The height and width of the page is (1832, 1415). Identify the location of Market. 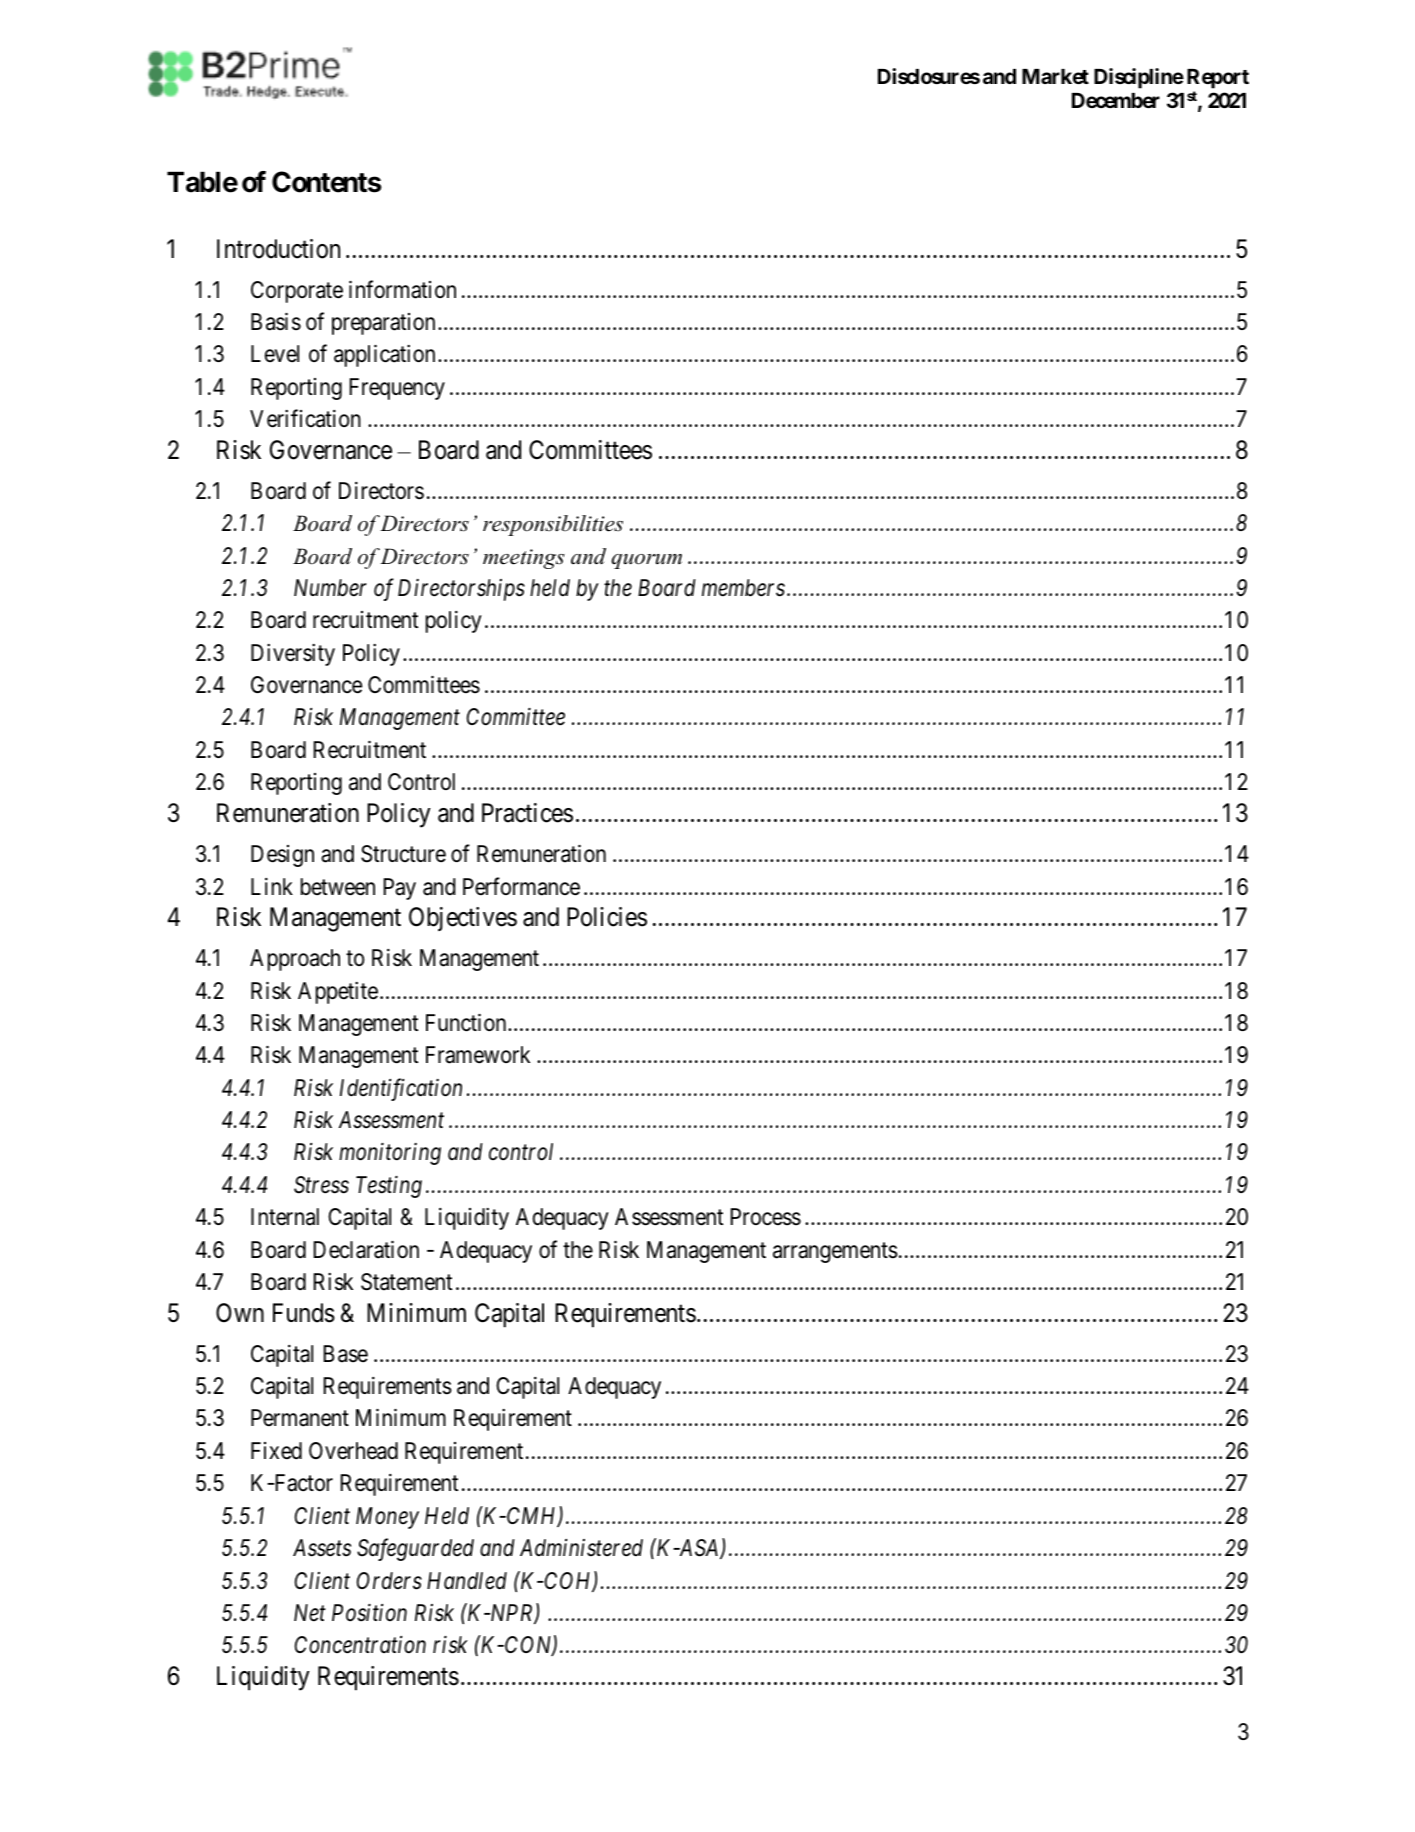
(1055, 76).
